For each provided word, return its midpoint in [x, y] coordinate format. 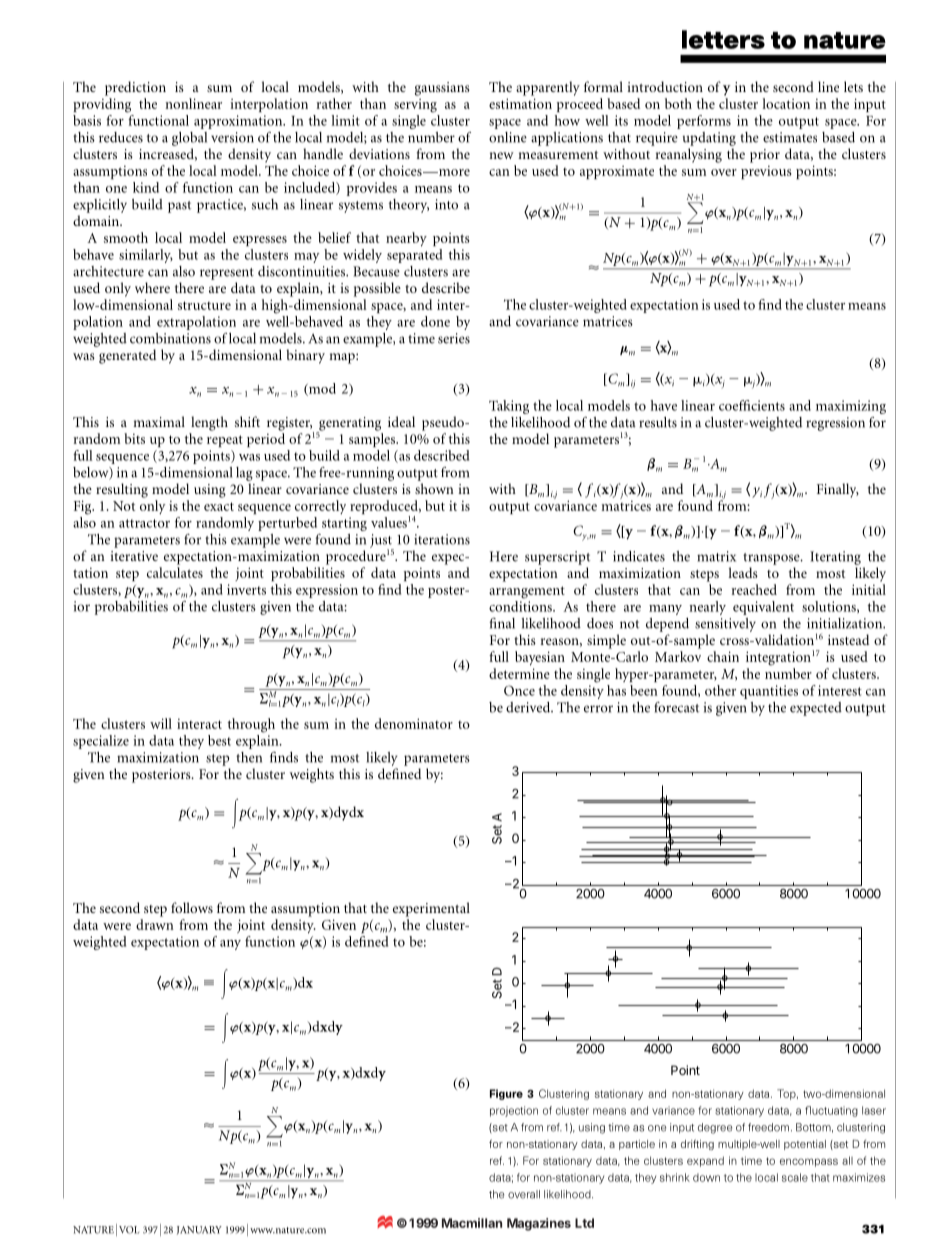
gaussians [442, 89]
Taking [509, 407]
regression [835, 424]
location [786, 103]
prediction [135, 88]
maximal [159, 421]
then [249, 757]
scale [795, 1177]
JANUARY [199, 1230]
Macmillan [472, 1223]
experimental [431, 909]
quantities [769, 692]
